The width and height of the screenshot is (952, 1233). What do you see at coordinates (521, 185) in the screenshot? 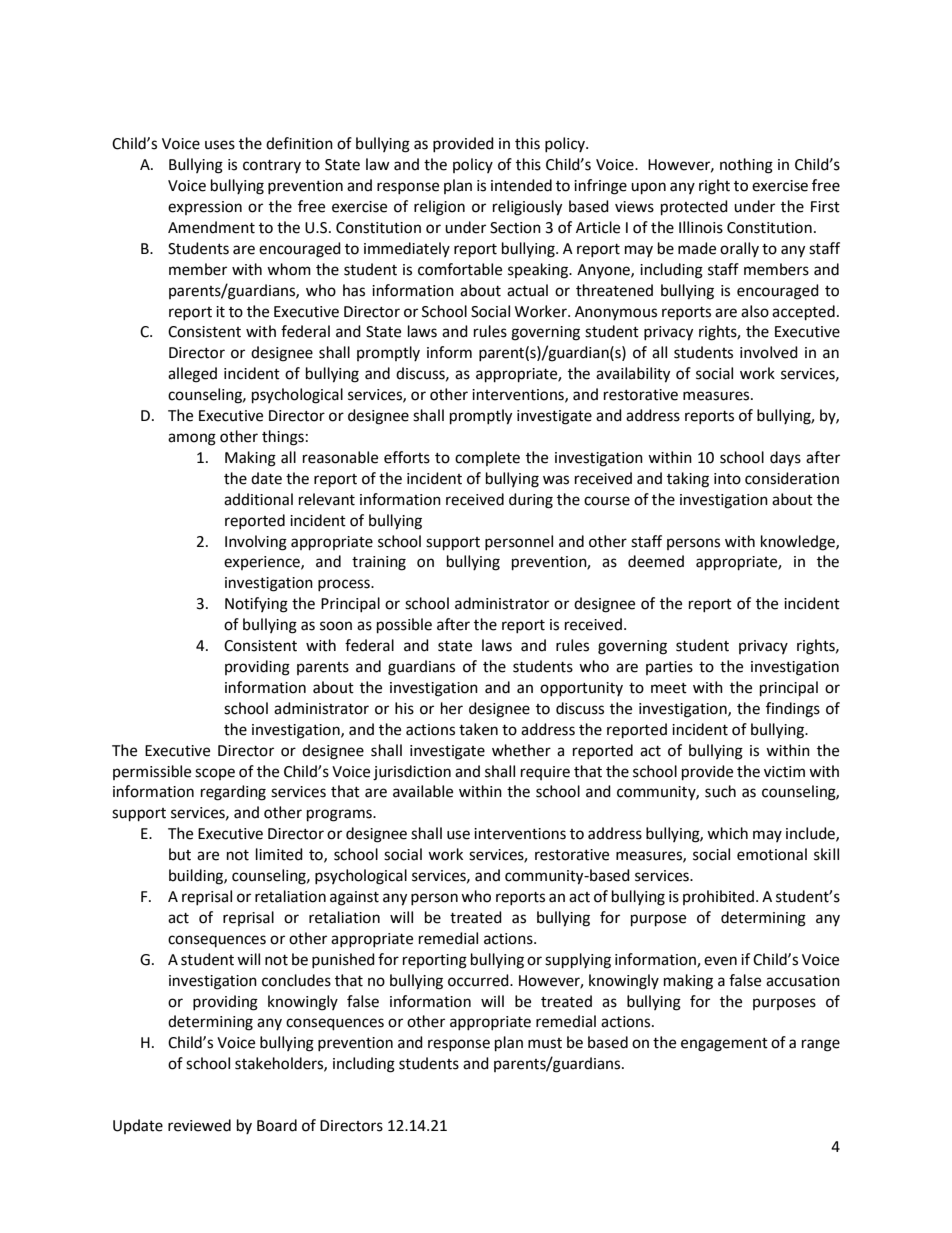
I see `intended` at bounding box center [521, 185].
